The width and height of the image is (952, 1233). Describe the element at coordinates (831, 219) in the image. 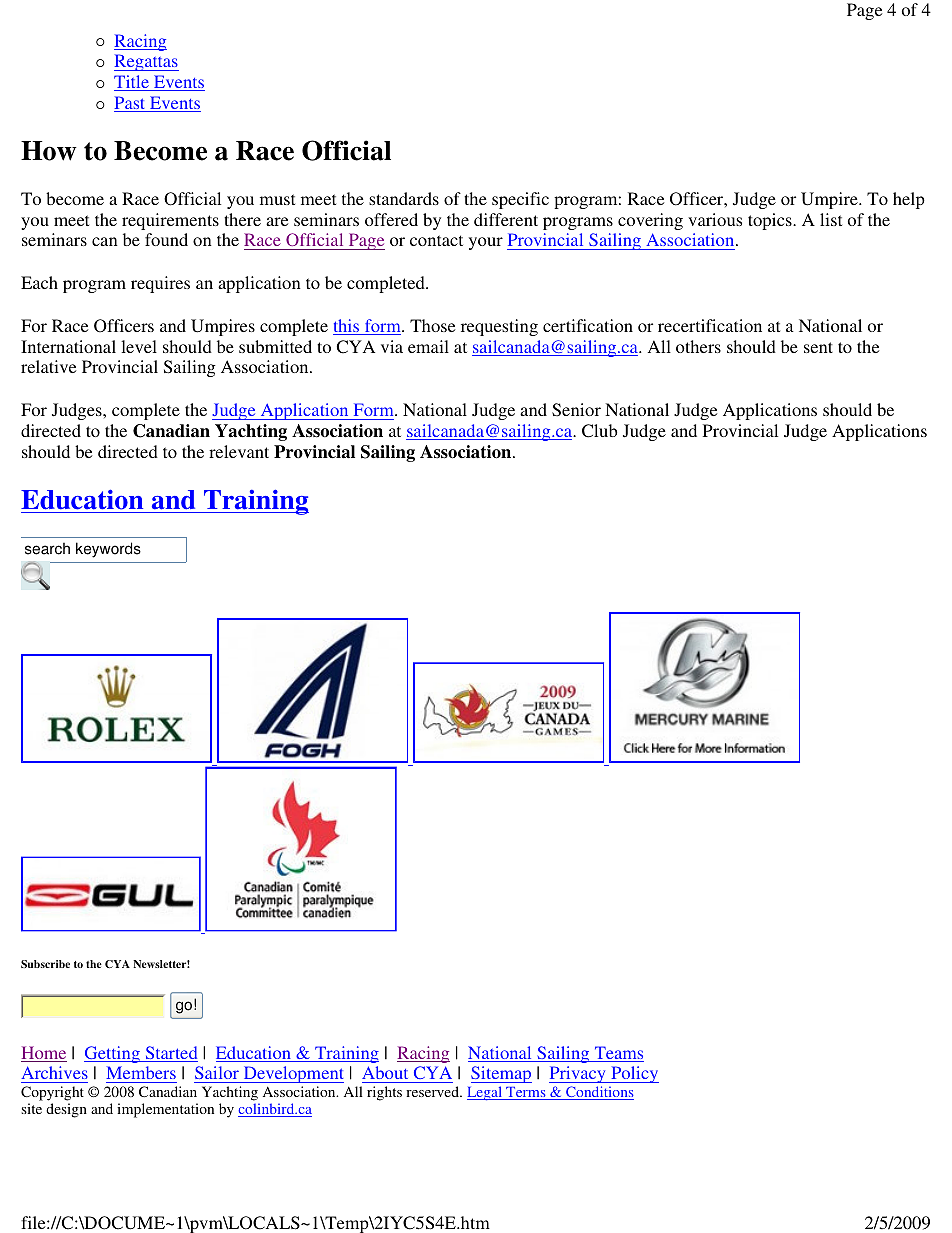

I see `list` at that location.
